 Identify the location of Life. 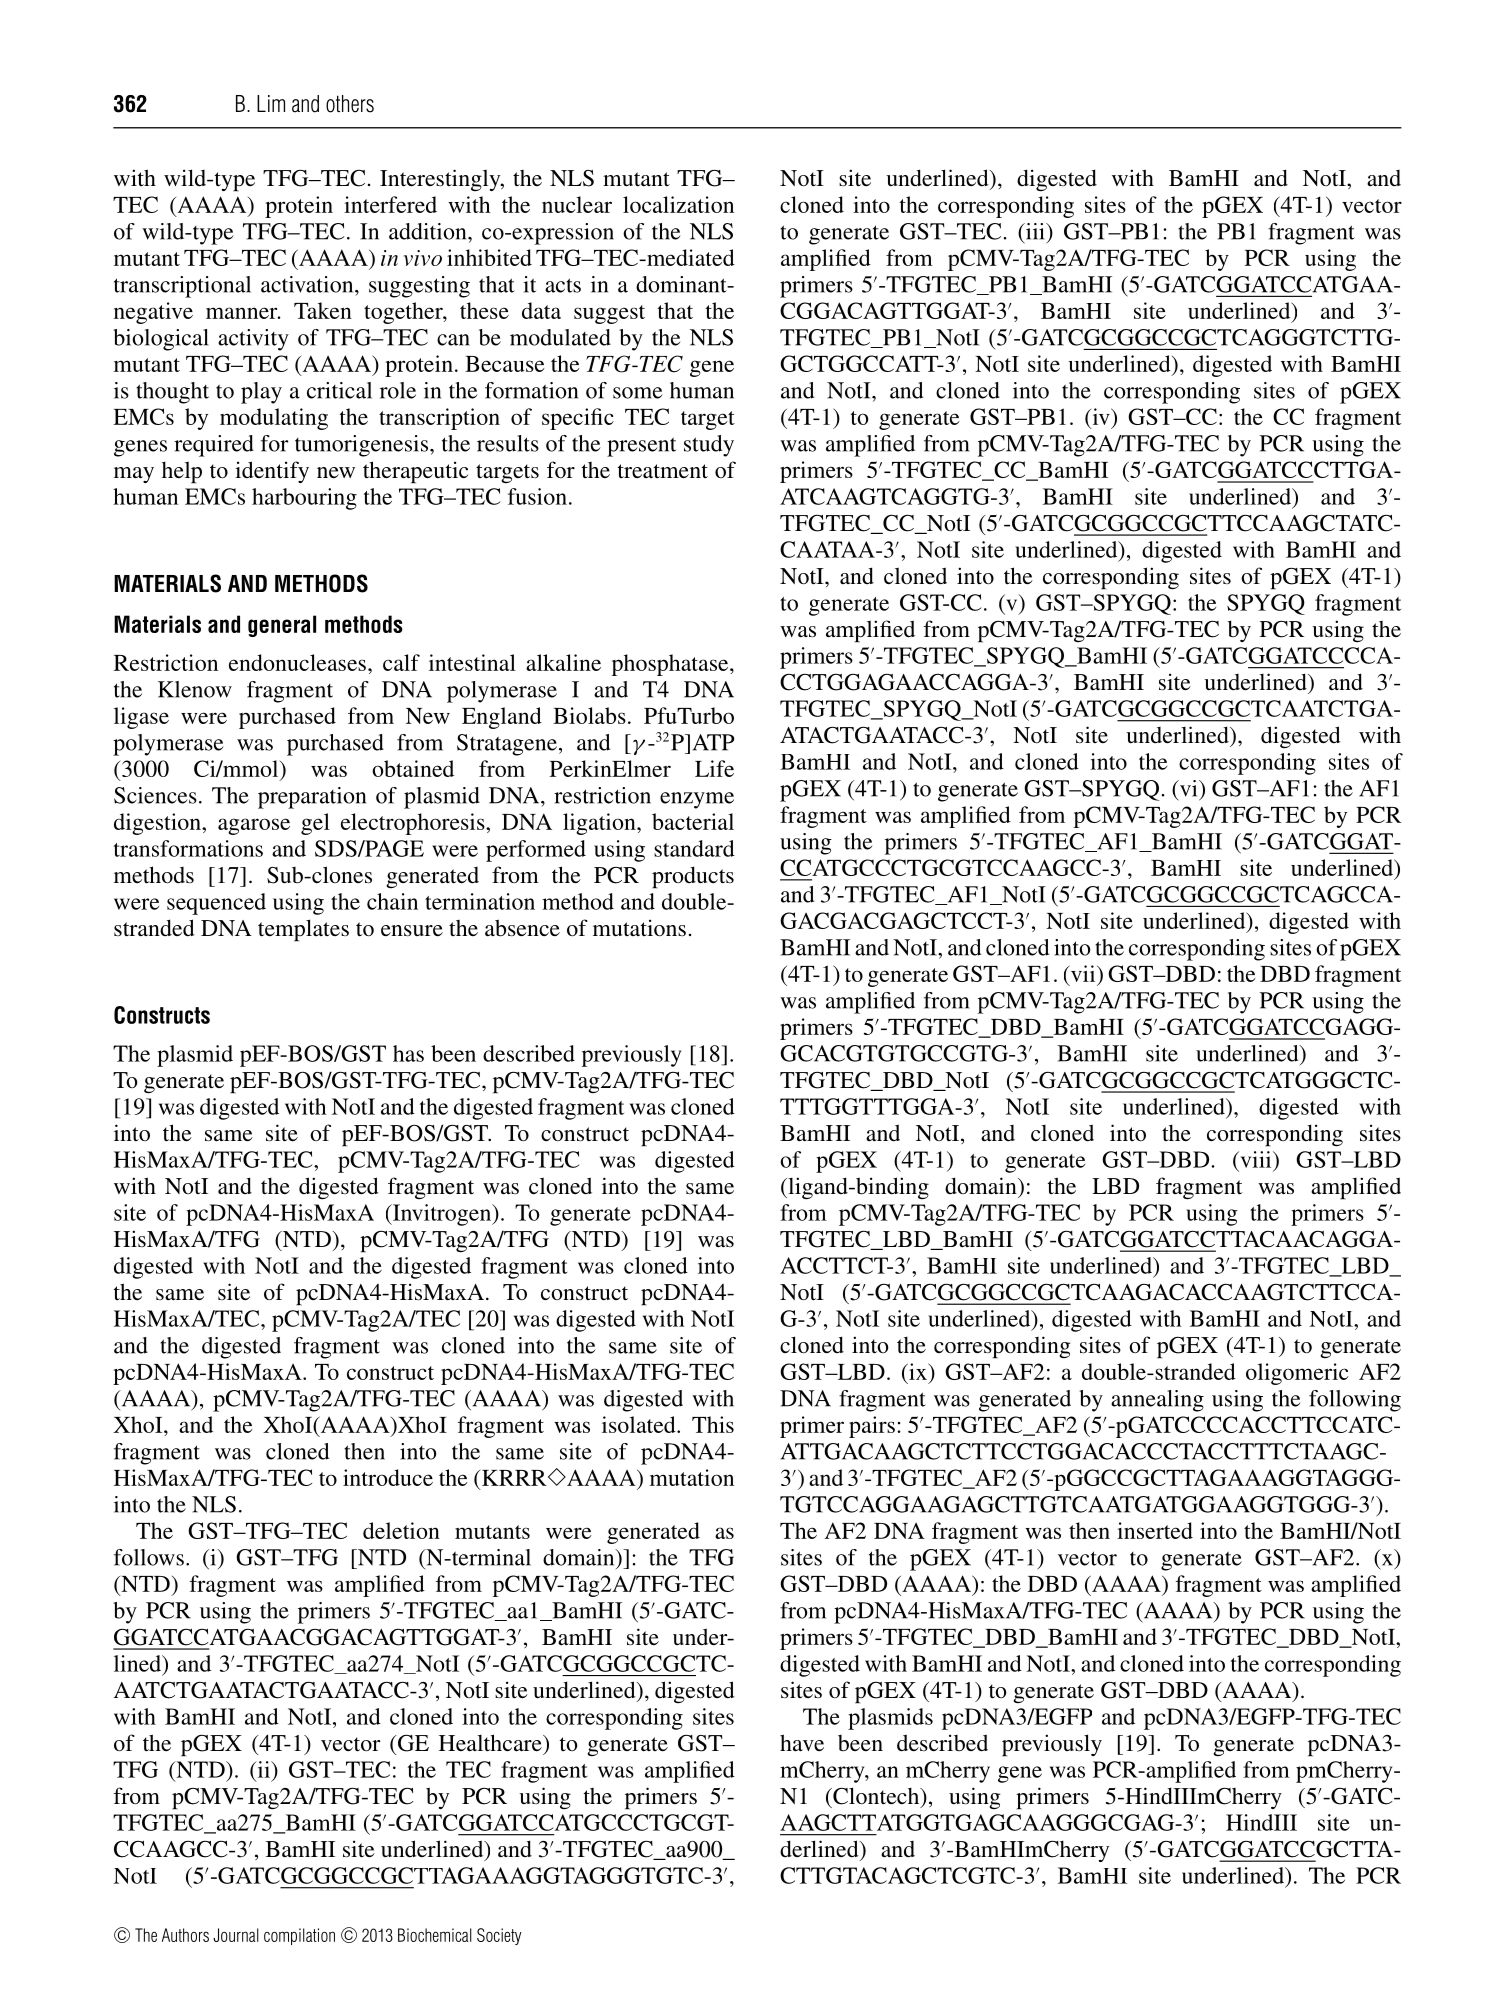
(714, 768).
